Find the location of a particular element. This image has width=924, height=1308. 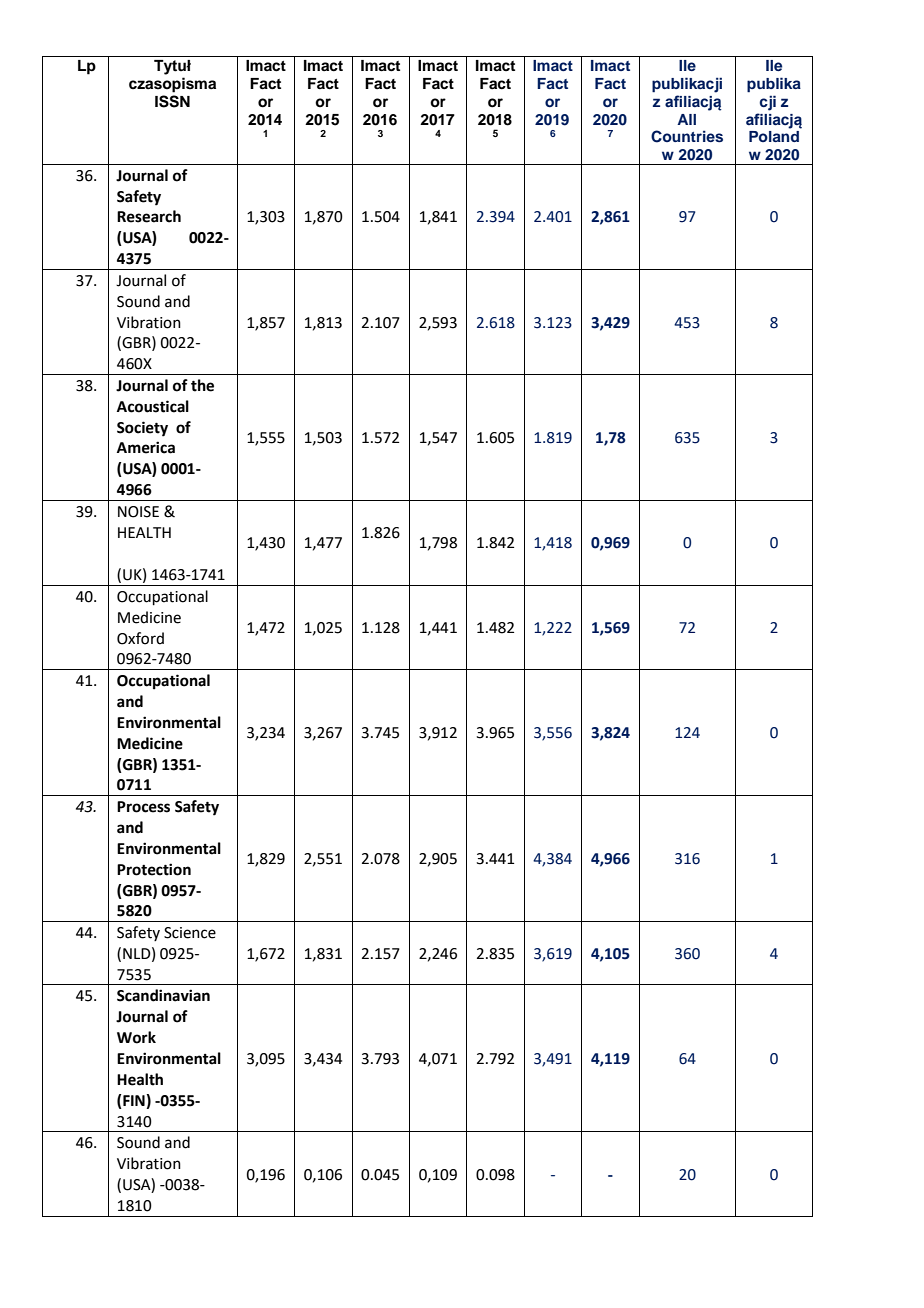

Protection is located at coordinates (154, 869).
